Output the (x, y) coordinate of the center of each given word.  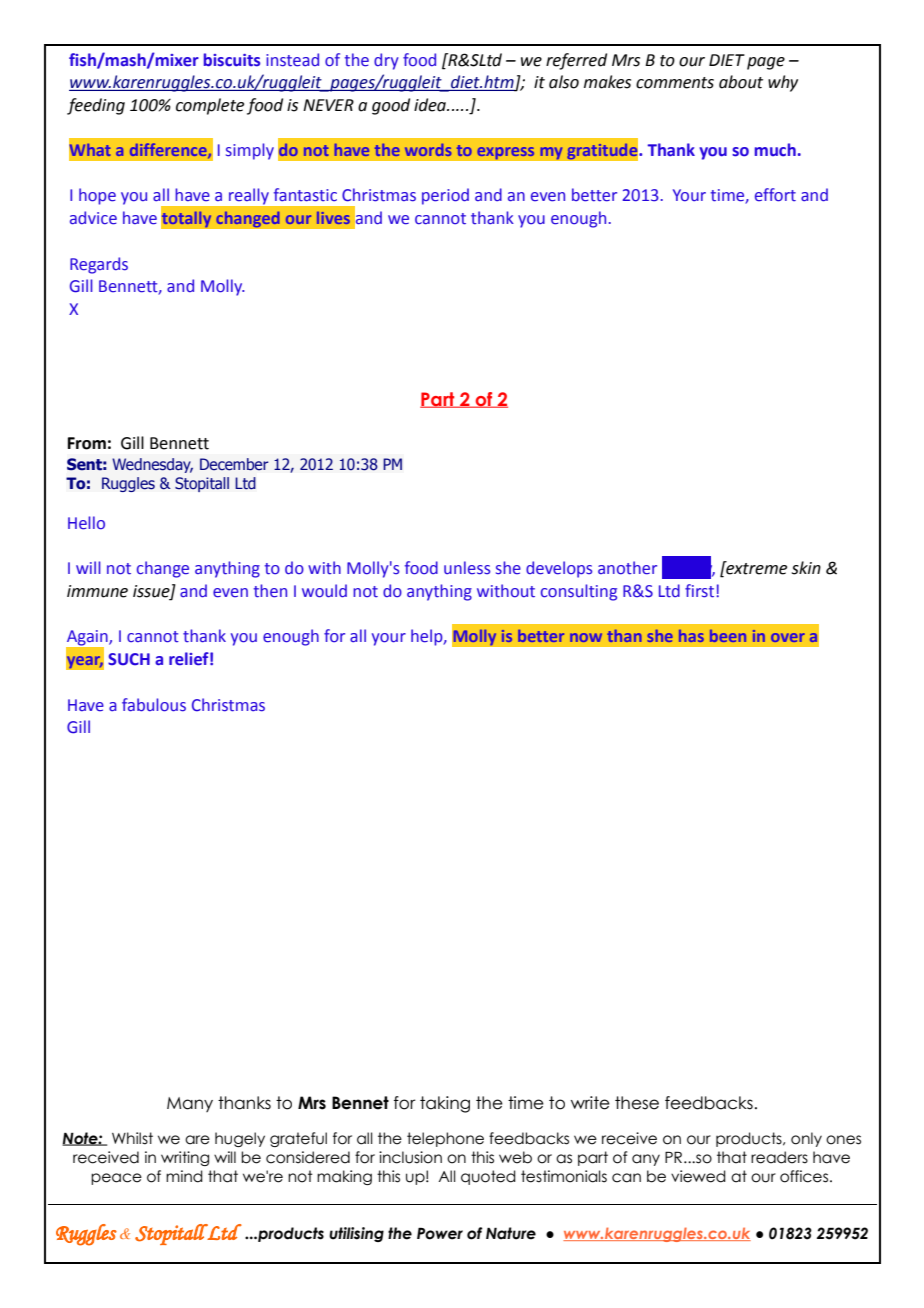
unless (467, 568)
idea (431, 105)
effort (775, 195)
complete (210, 106)
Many (190, 1104)
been (728, 636)
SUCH (129, 659)
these (637, 1103)
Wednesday (152, 465)
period (445, 196)
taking (445, 1104)
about (741, 82)
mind (184, 1176)
